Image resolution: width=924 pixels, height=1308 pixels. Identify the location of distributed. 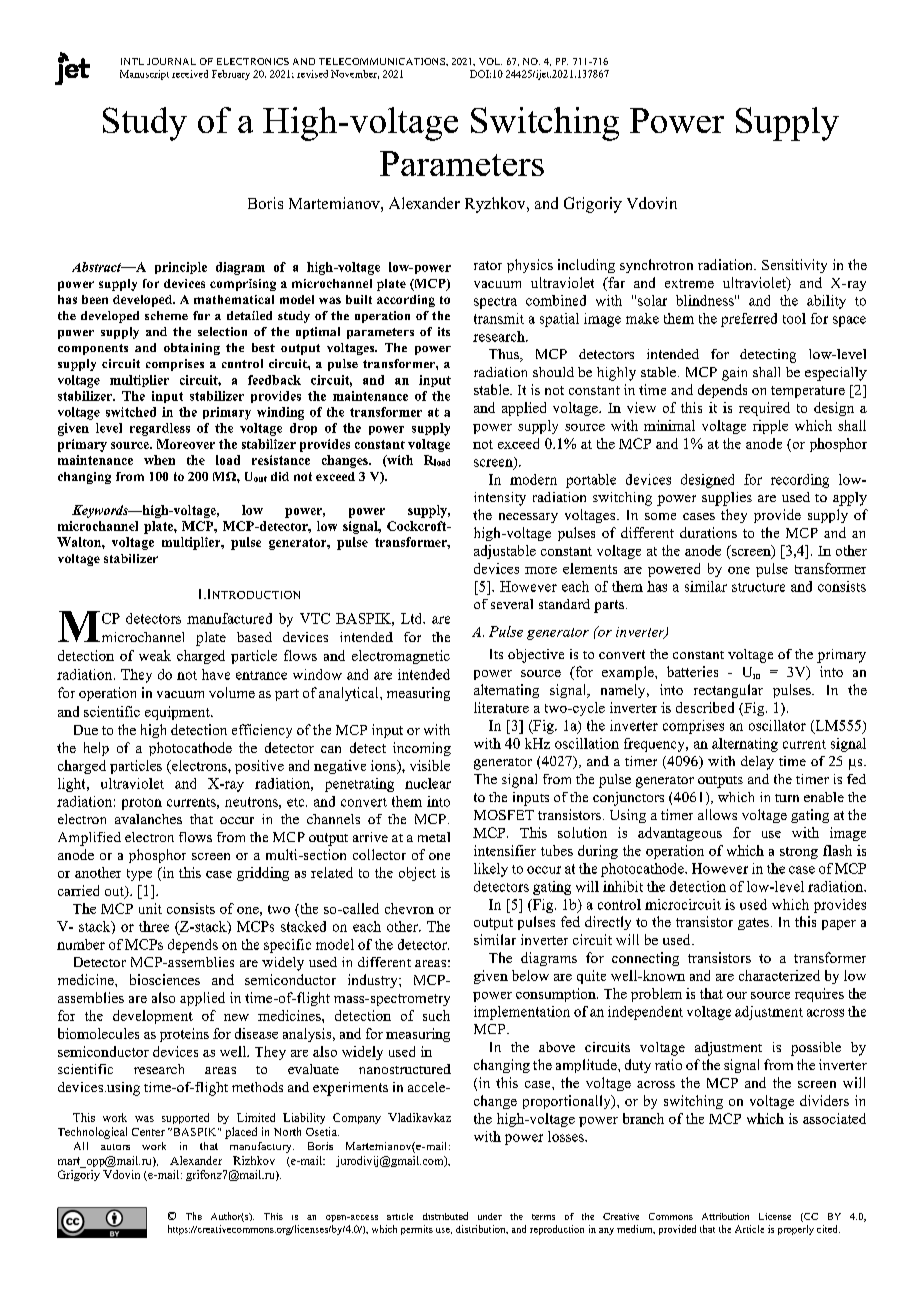
(445, 1216).
